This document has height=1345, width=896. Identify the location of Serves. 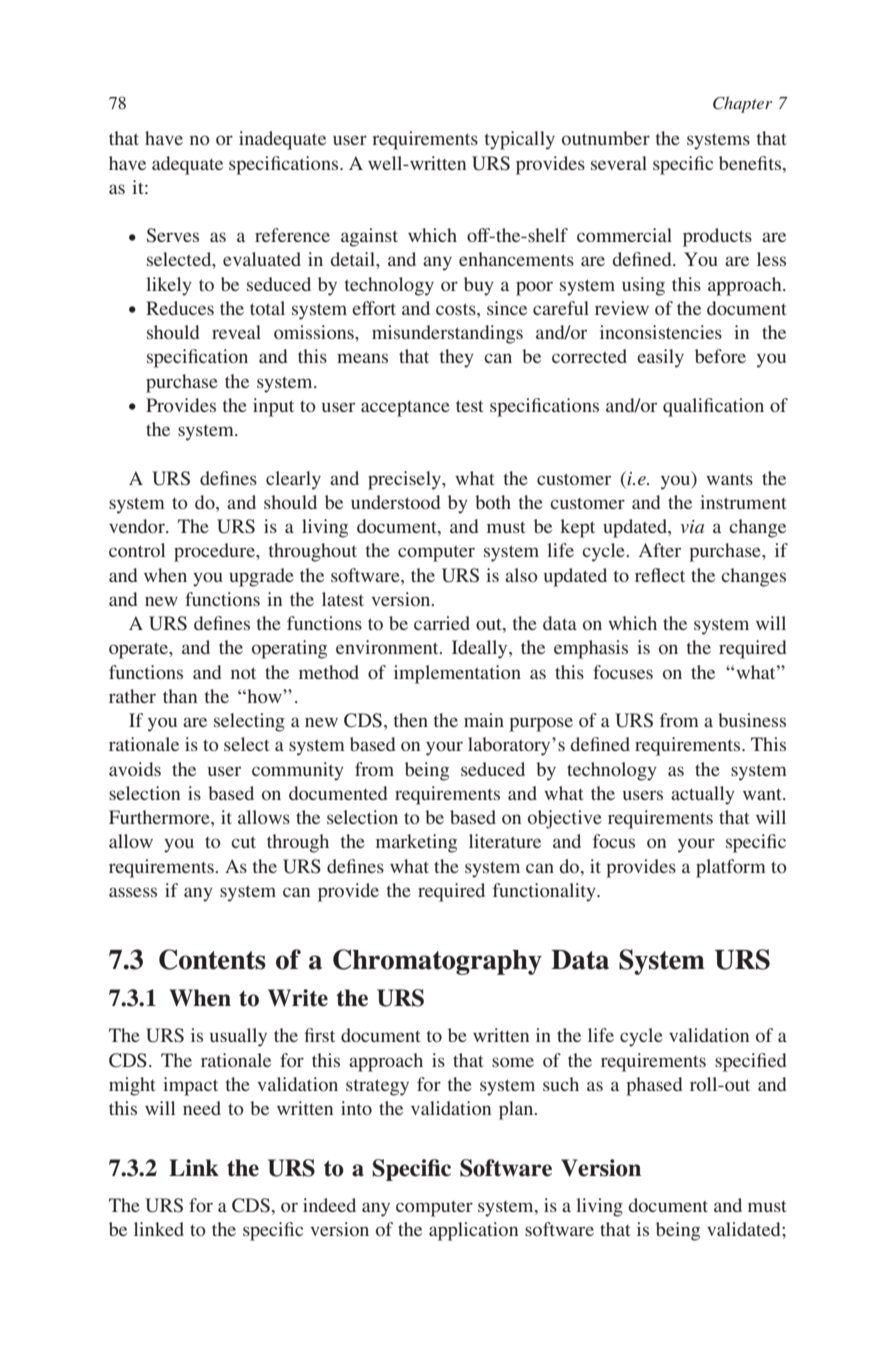
(173, 235).
